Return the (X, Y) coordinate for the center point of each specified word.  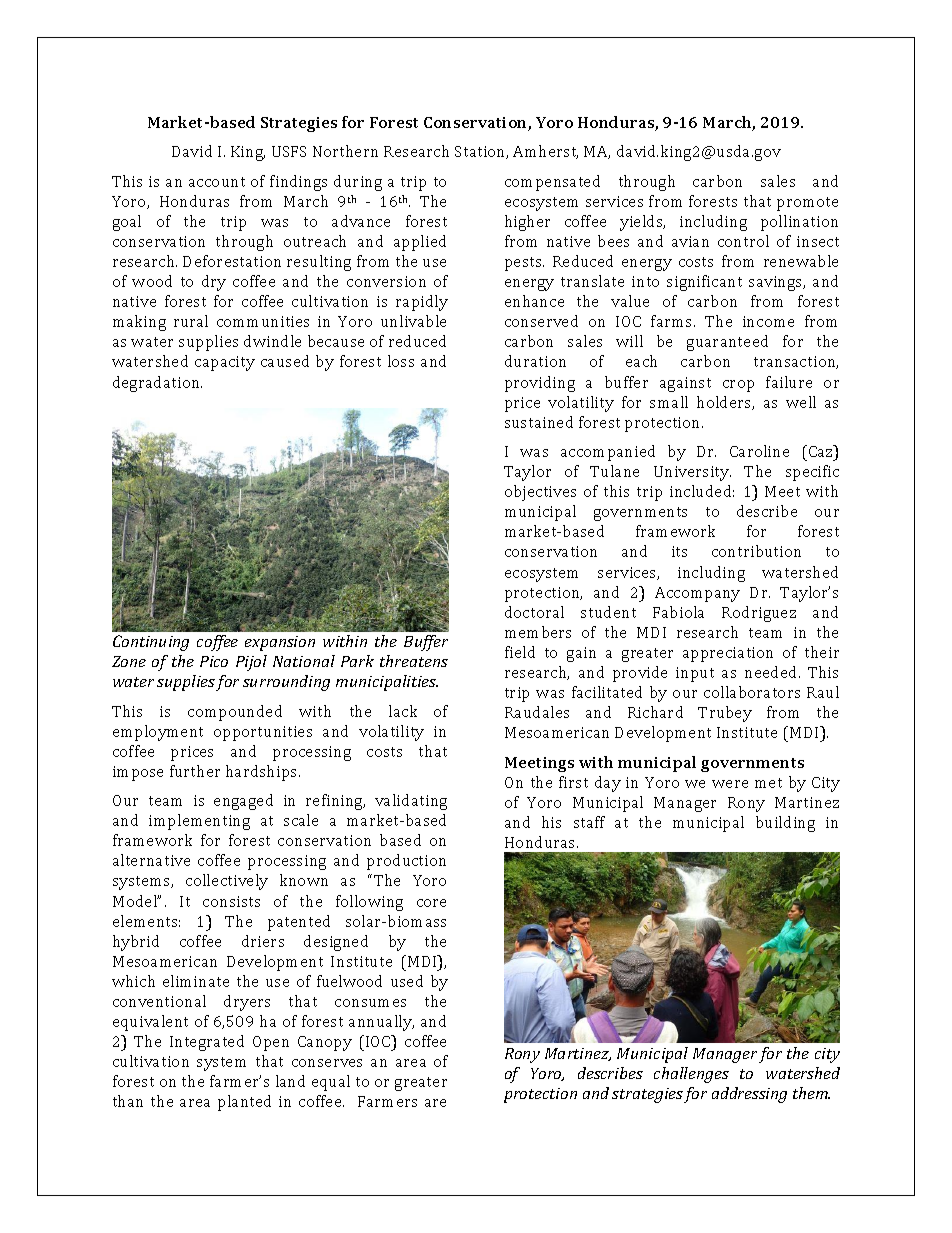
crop (738, 386)
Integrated (207, 1043)
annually (381, 1023)
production (406, 862)
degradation (157, 384)
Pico (214, 661)
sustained (539, 422)
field (520, 652)
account (217, 182)
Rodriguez (759, 614)
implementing (199, 822)
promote (807, 204)
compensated (552, 183)
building (785, 824)
